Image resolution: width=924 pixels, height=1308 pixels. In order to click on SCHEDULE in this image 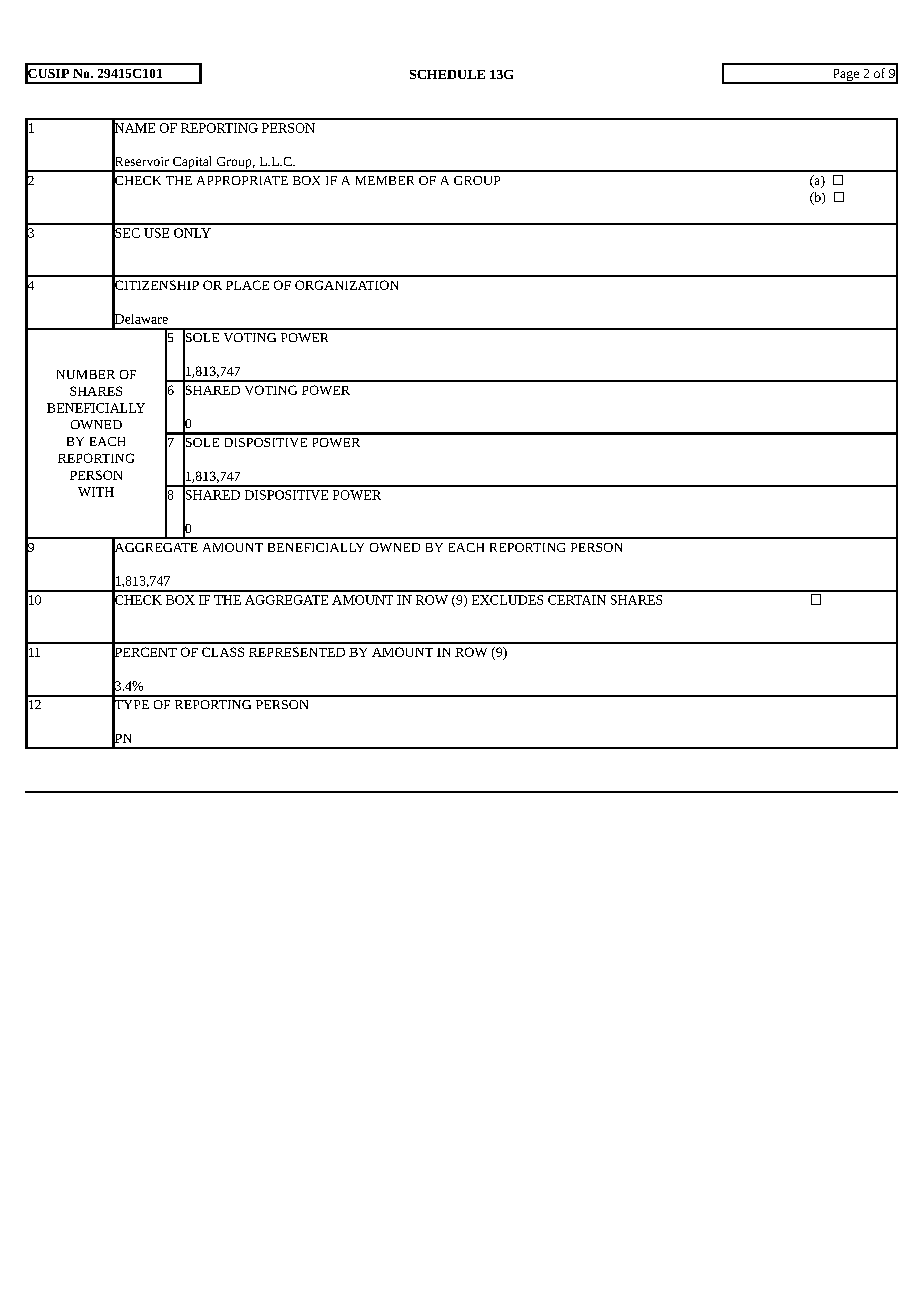, I will do `click(447, 74)`.
